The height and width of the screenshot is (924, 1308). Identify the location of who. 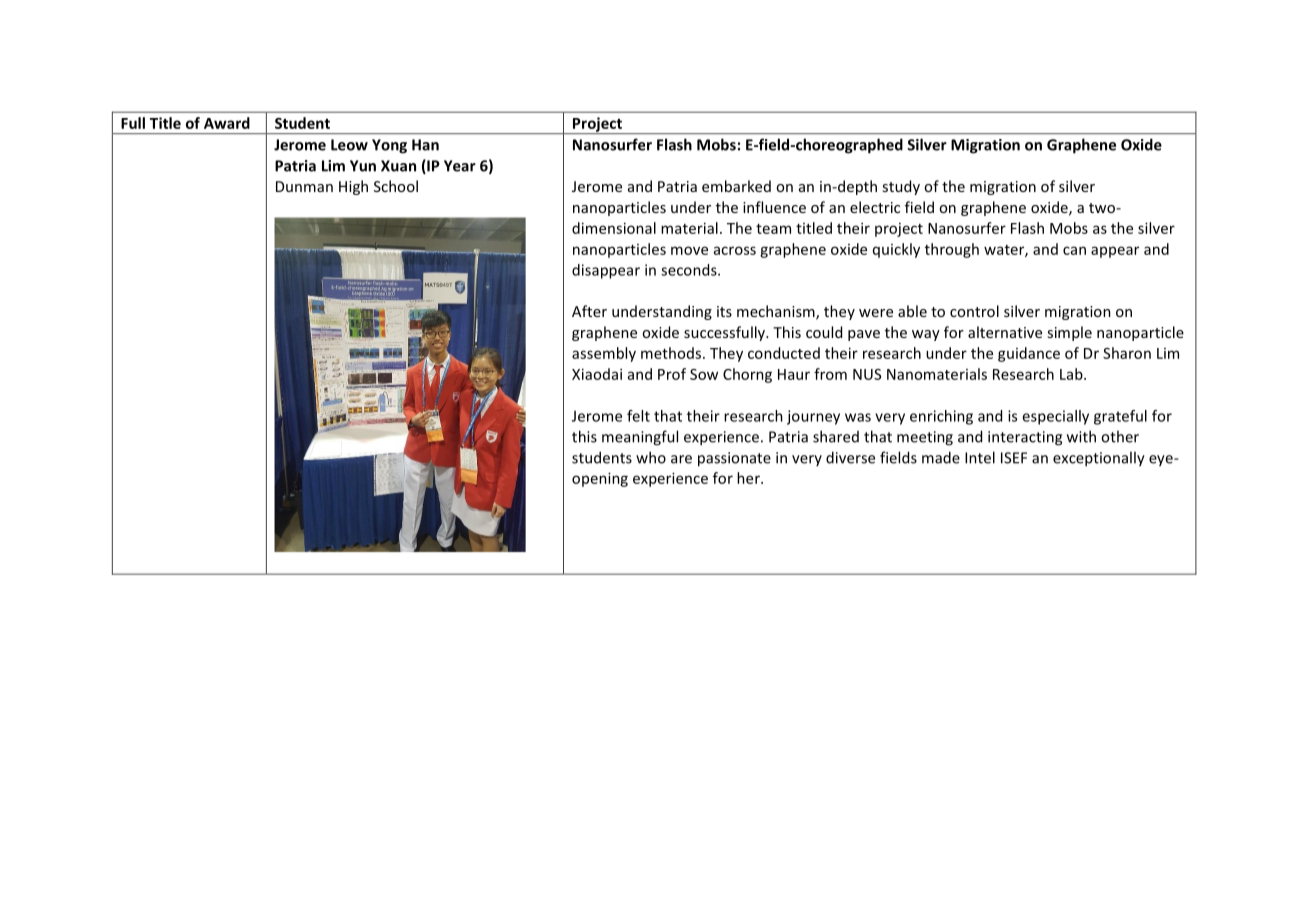
(651, 457).
